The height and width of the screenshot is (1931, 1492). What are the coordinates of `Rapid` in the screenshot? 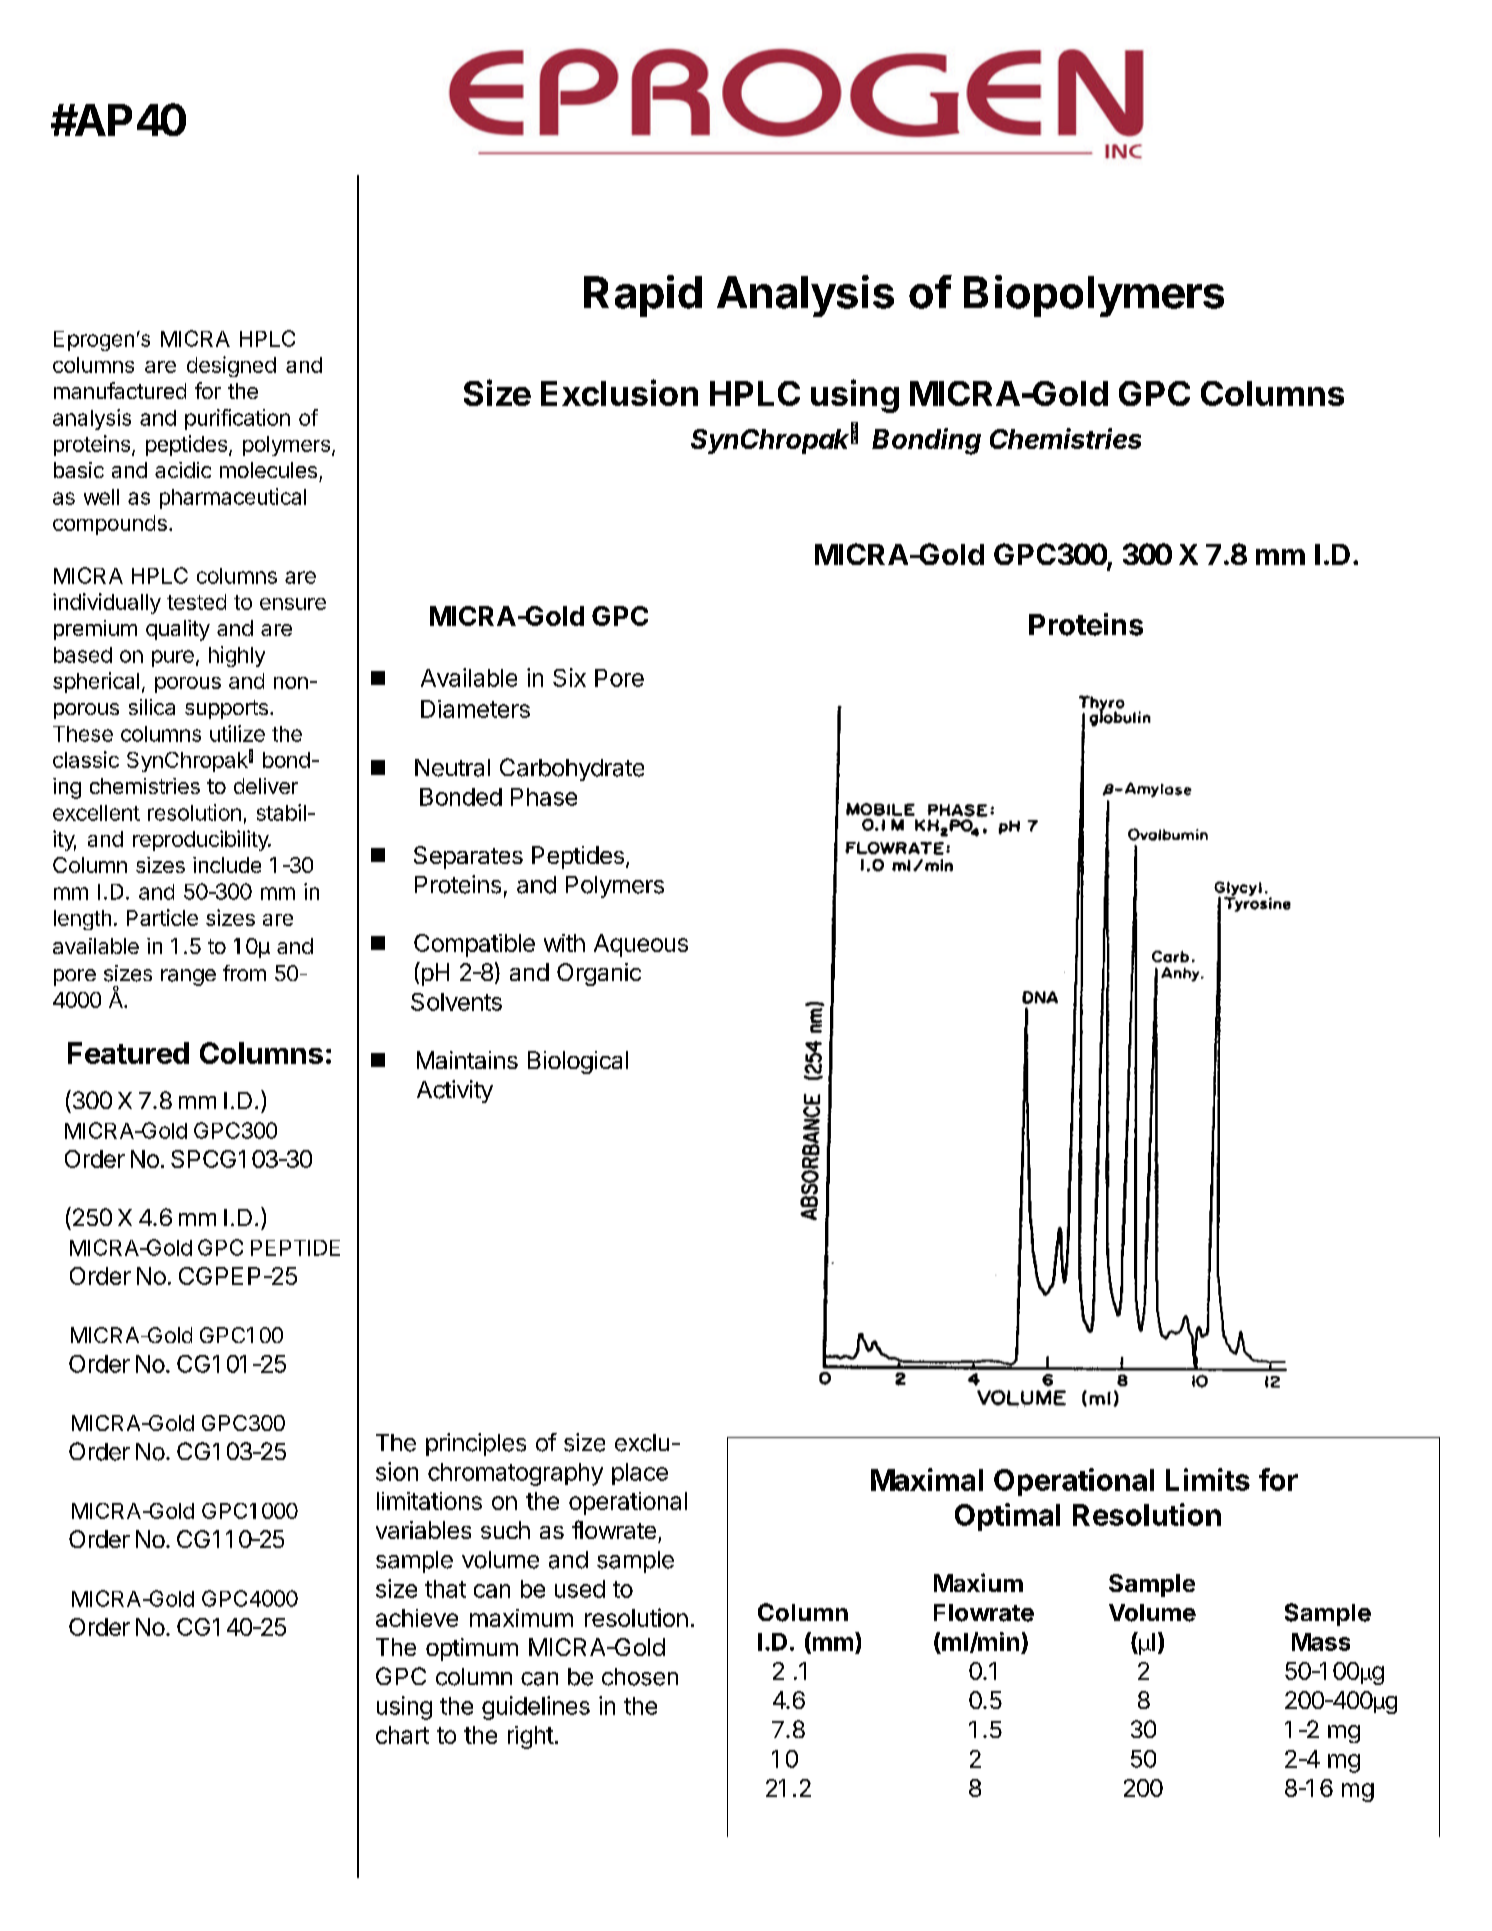 It's located at (643, 296).
